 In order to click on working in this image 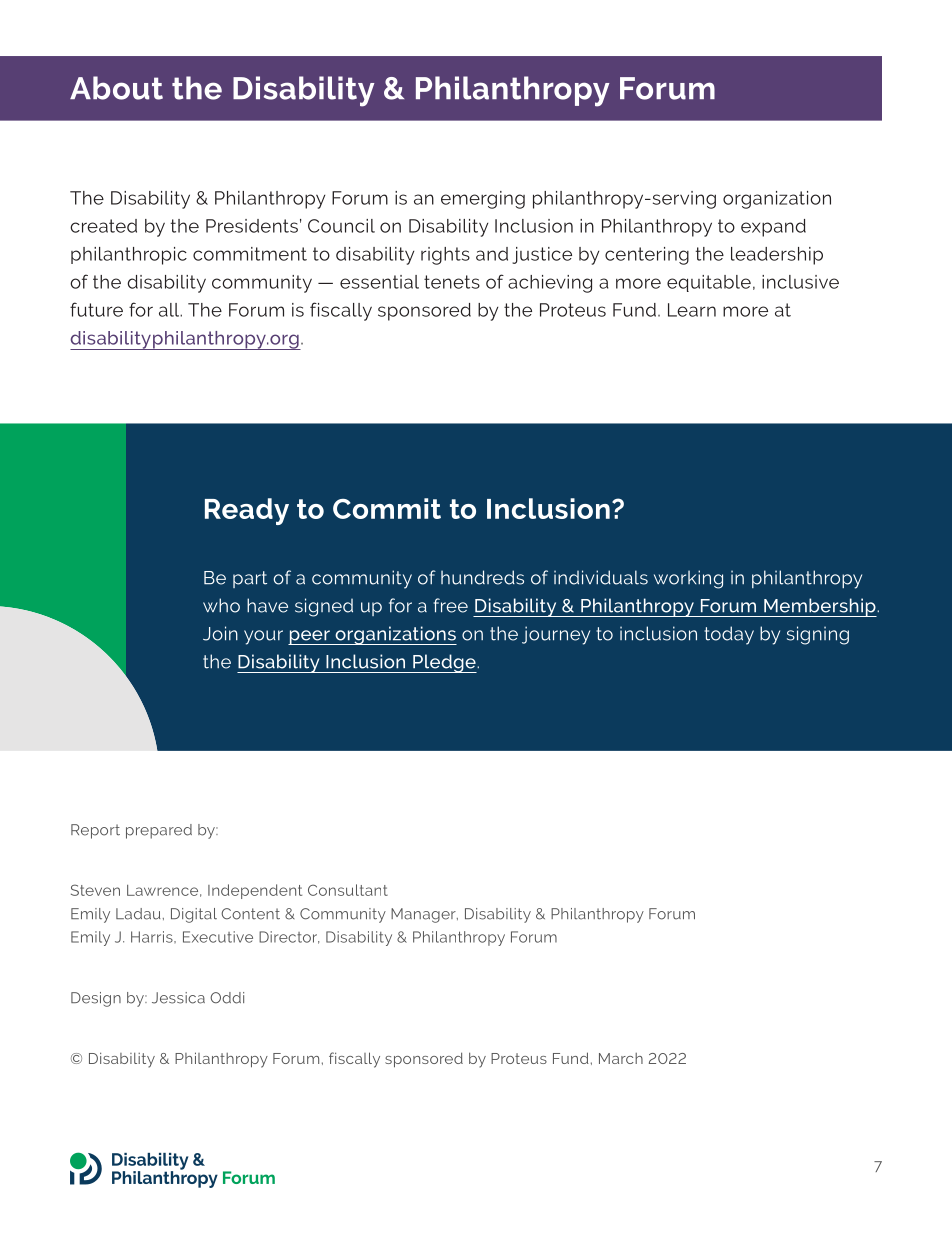, I will do `click(688, 579)`.
